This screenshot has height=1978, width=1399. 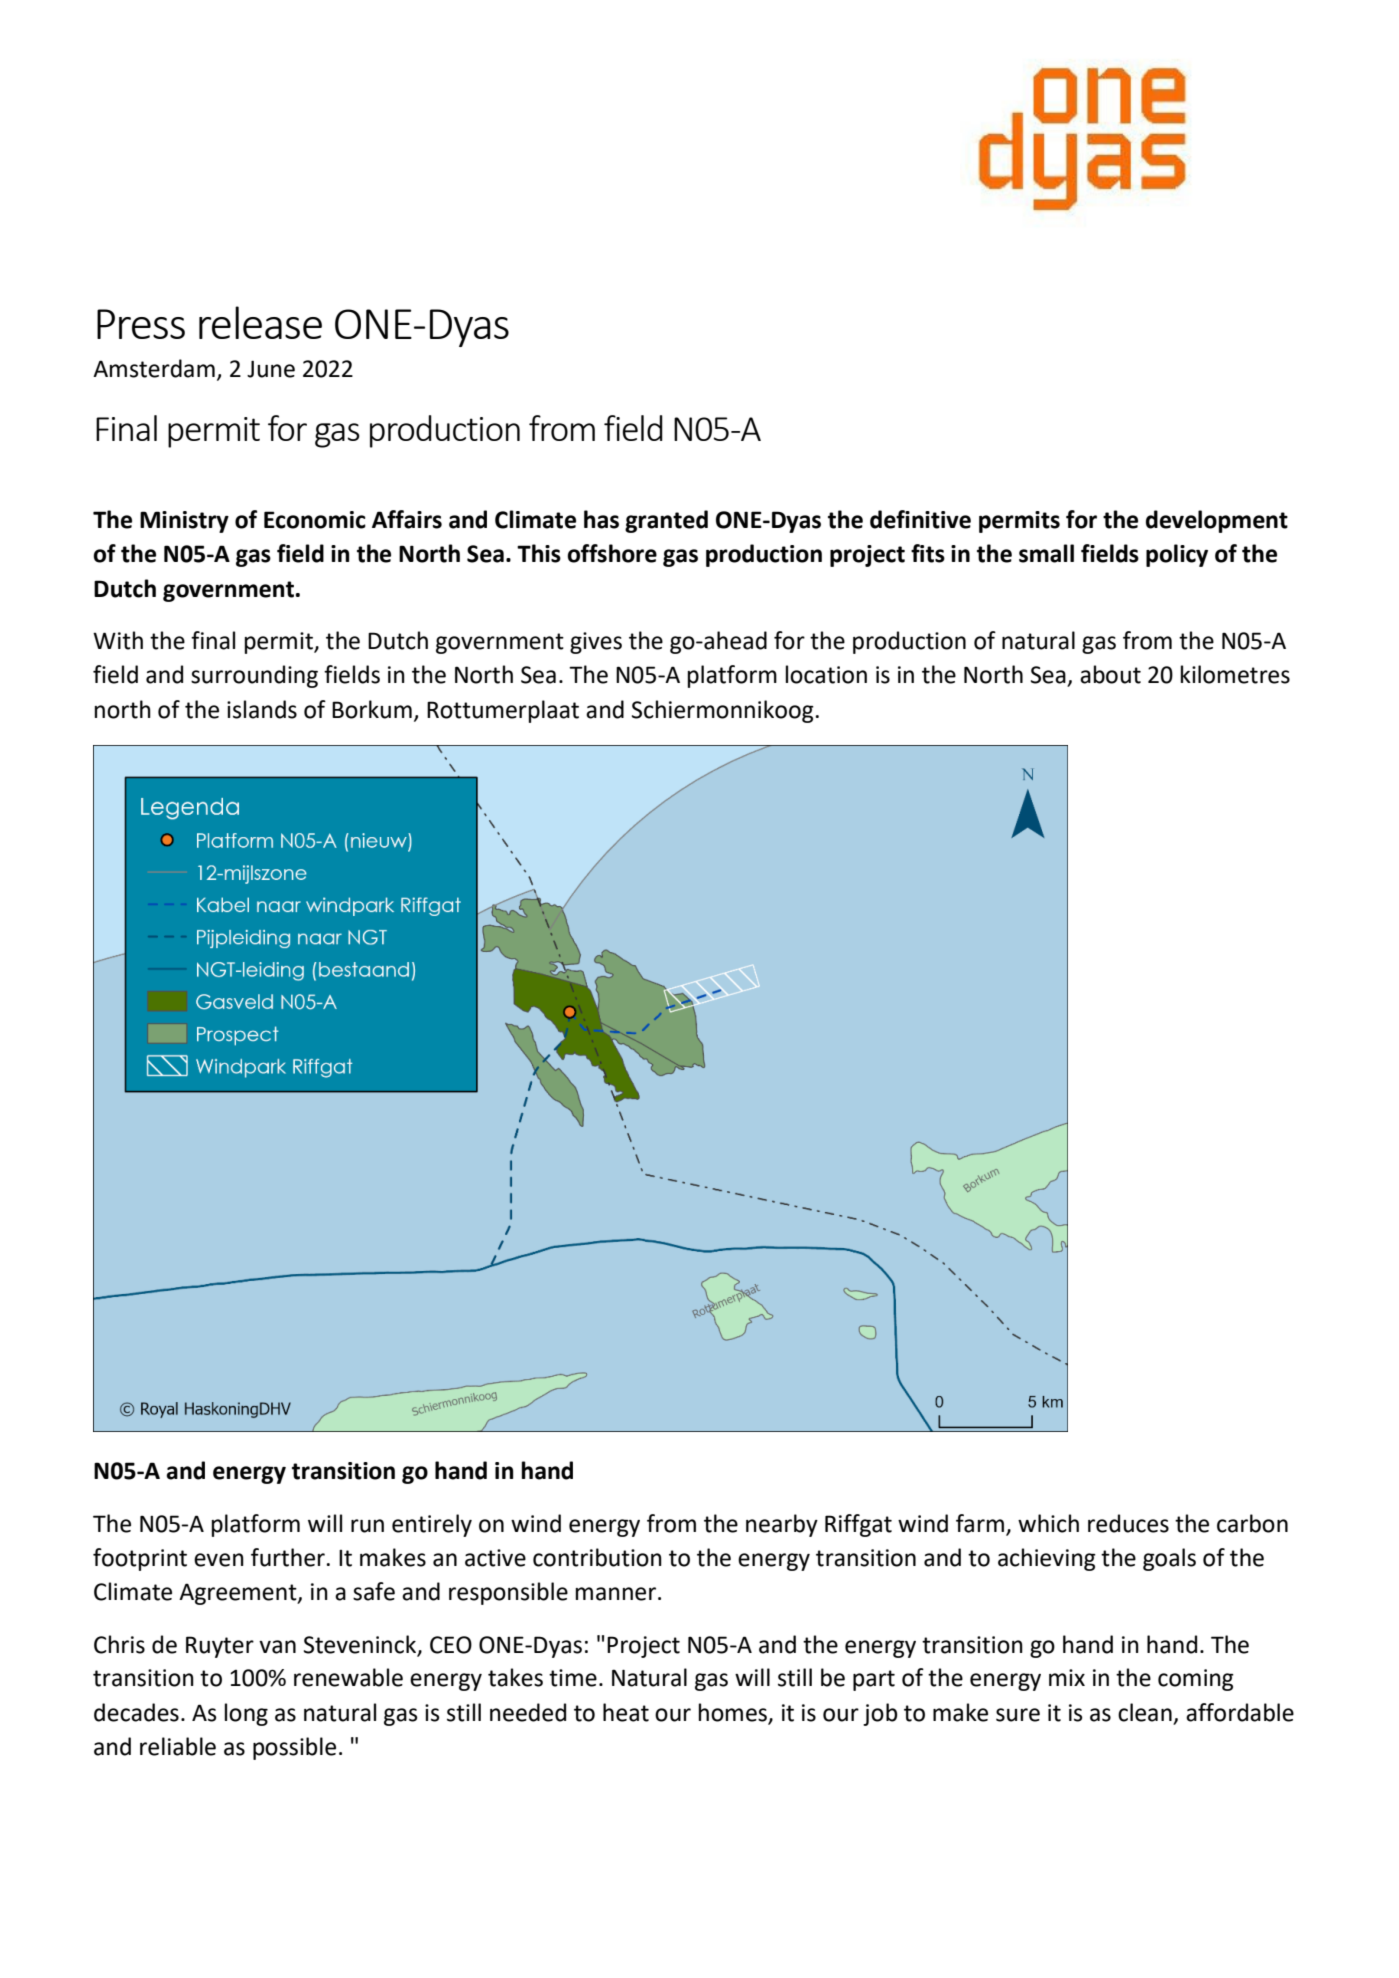 I want to click on islands, so click(x=262, y=709).
